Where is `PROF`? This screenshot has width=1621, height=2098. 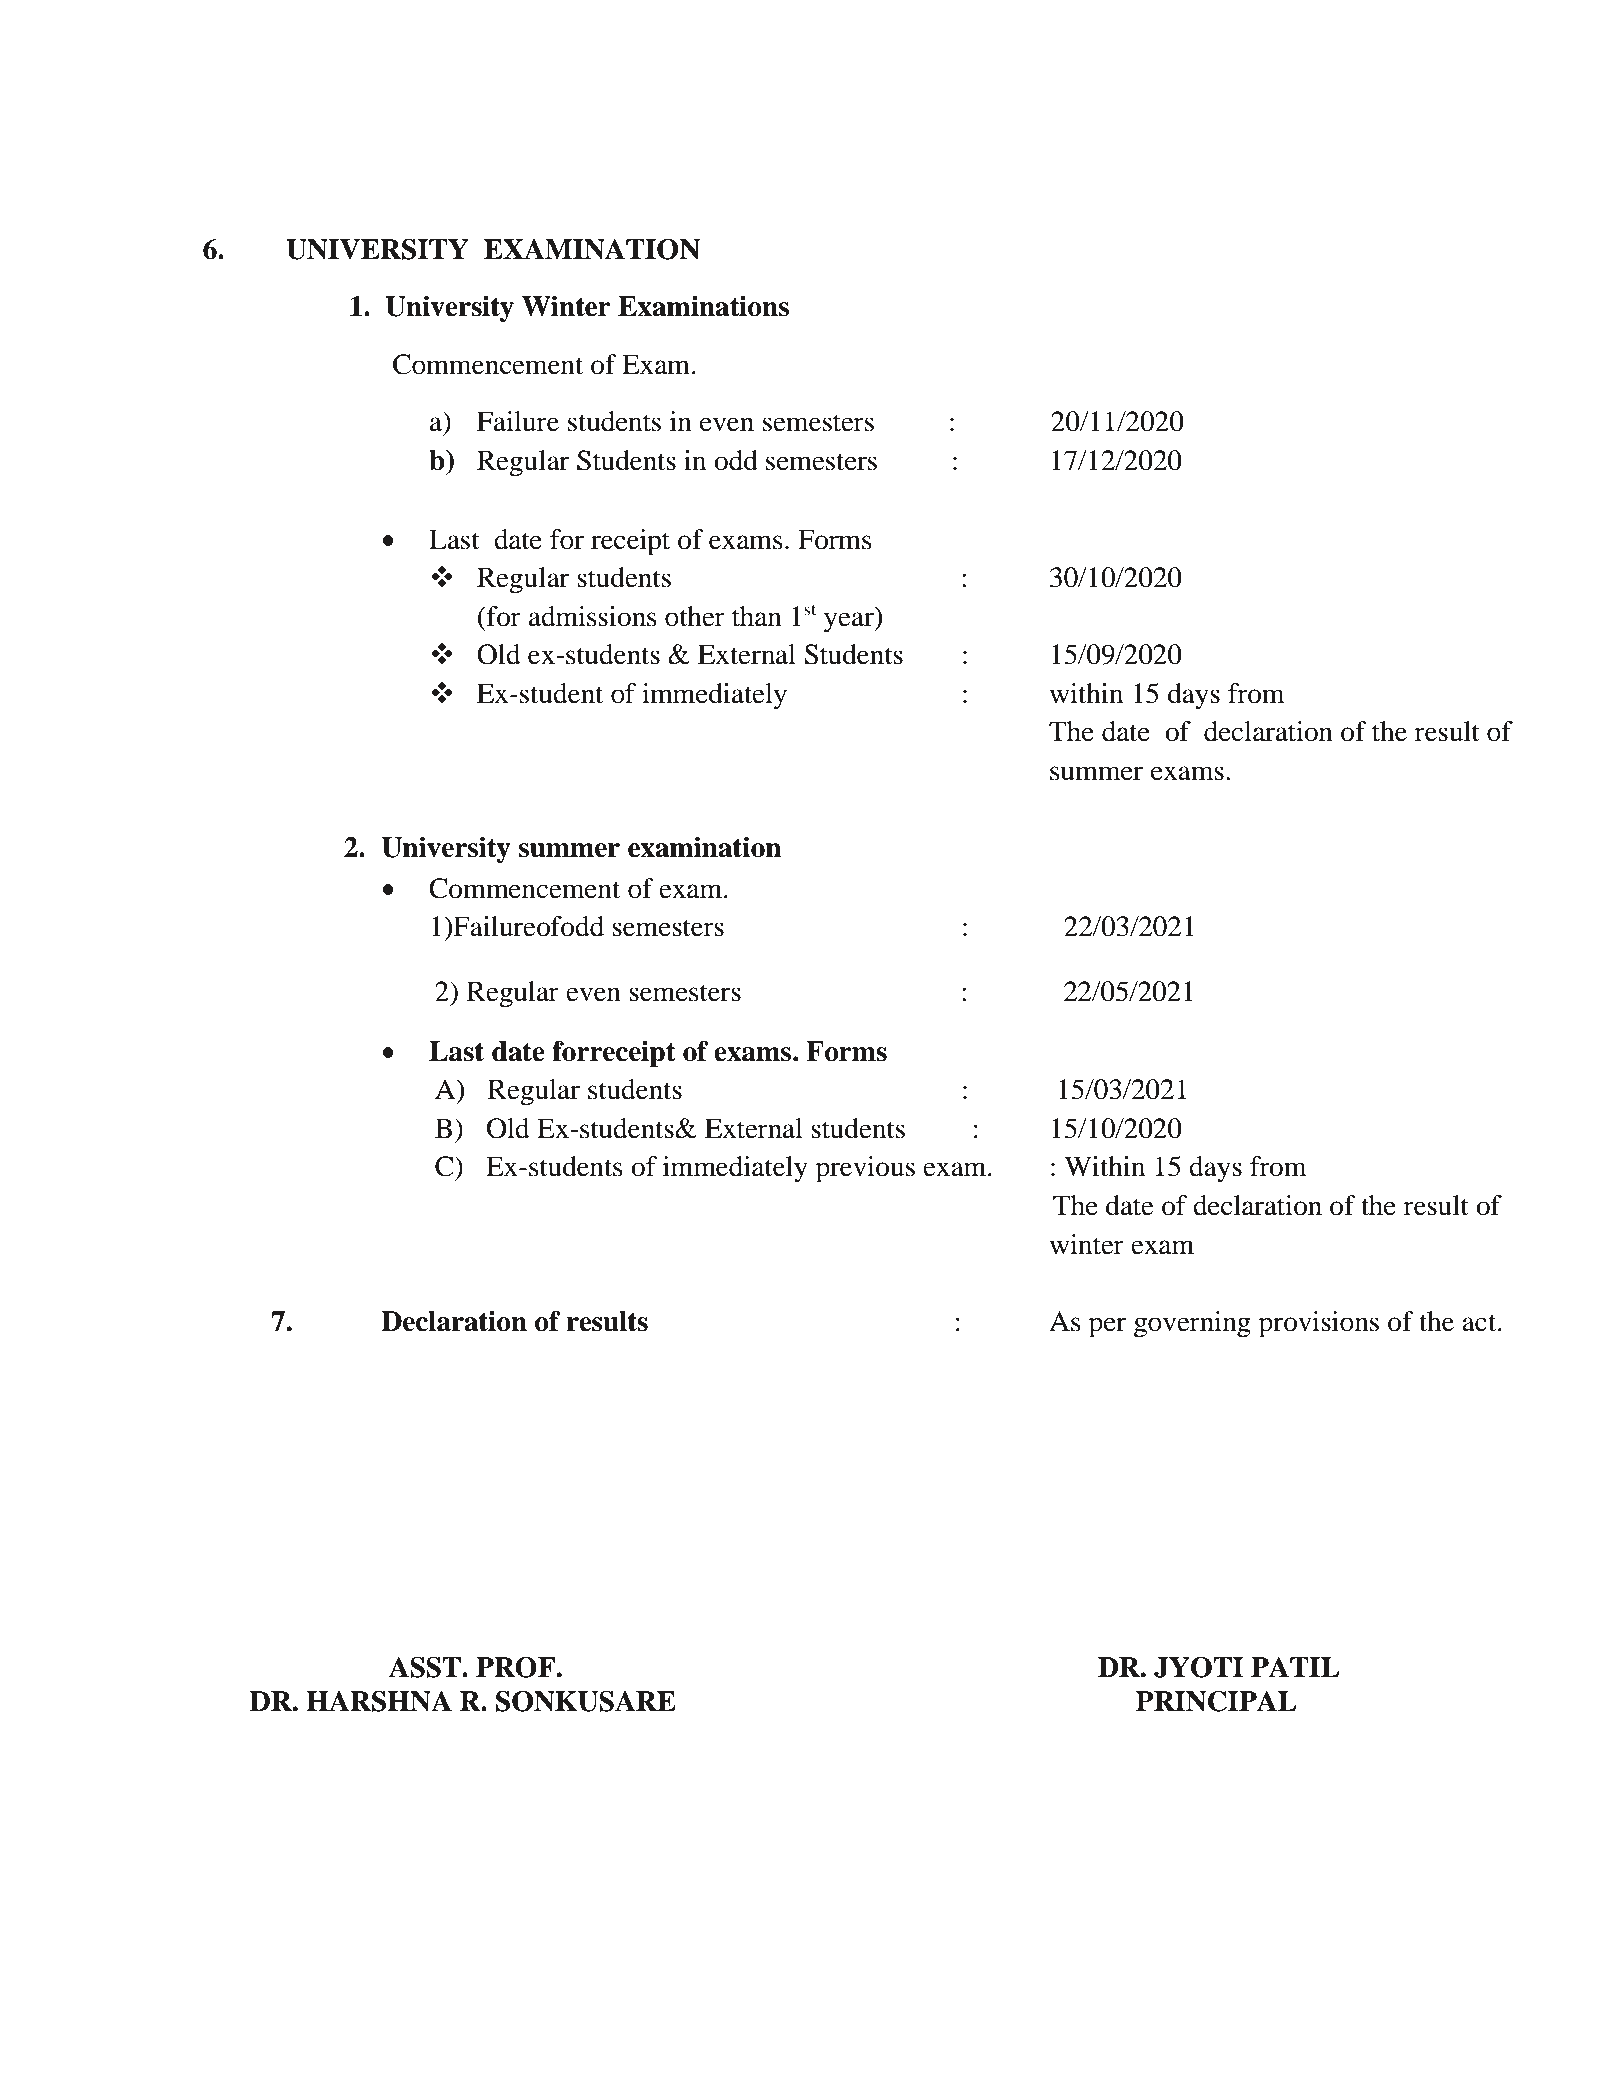 PROF is located at coordinates (515, 1667).
